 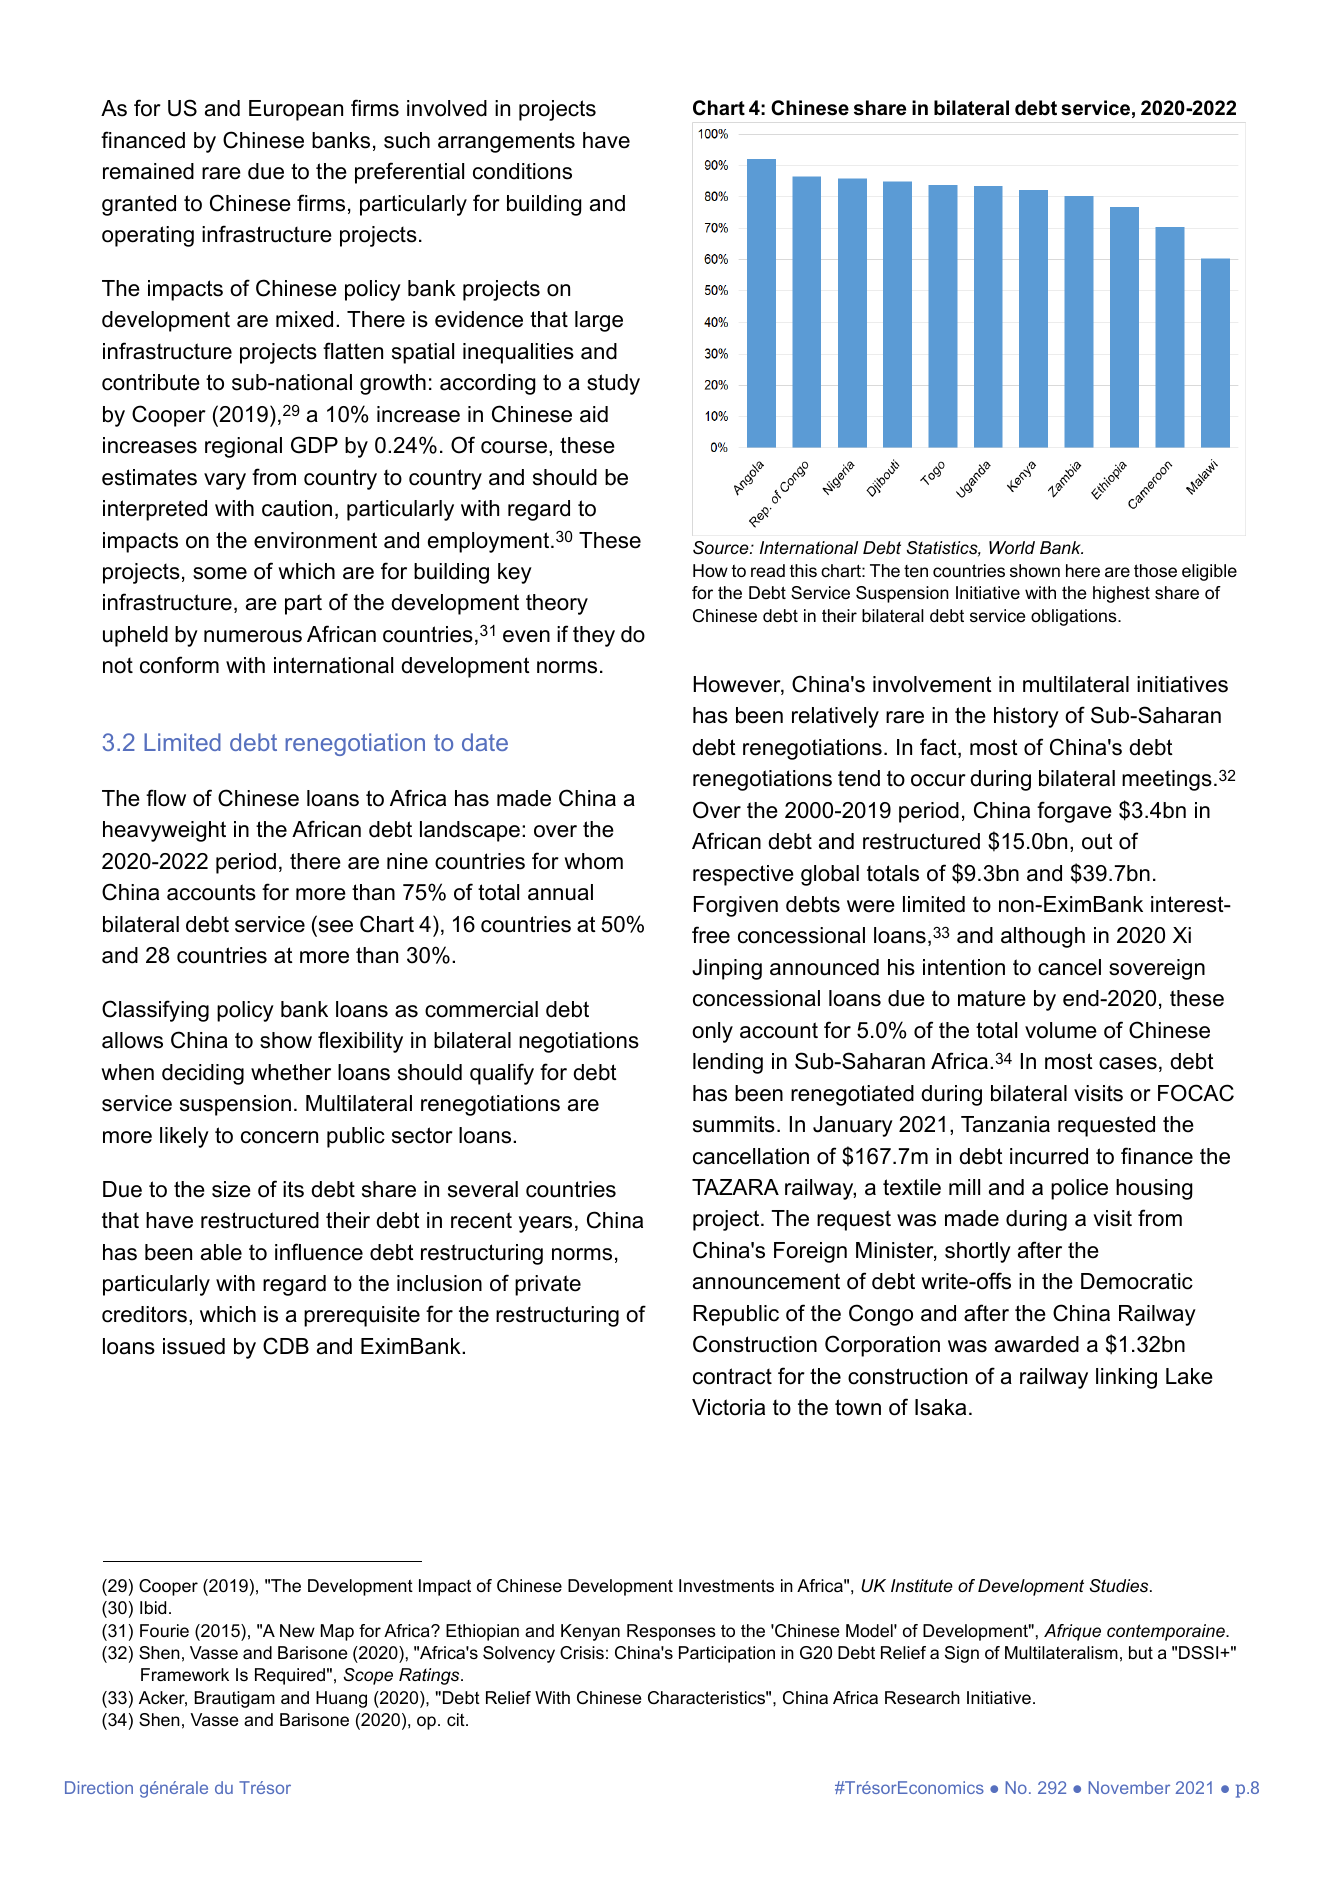 What do you see at coordinates (722, 548) in the screenshot?
I see `Source` at bounding box center [722, 548].
